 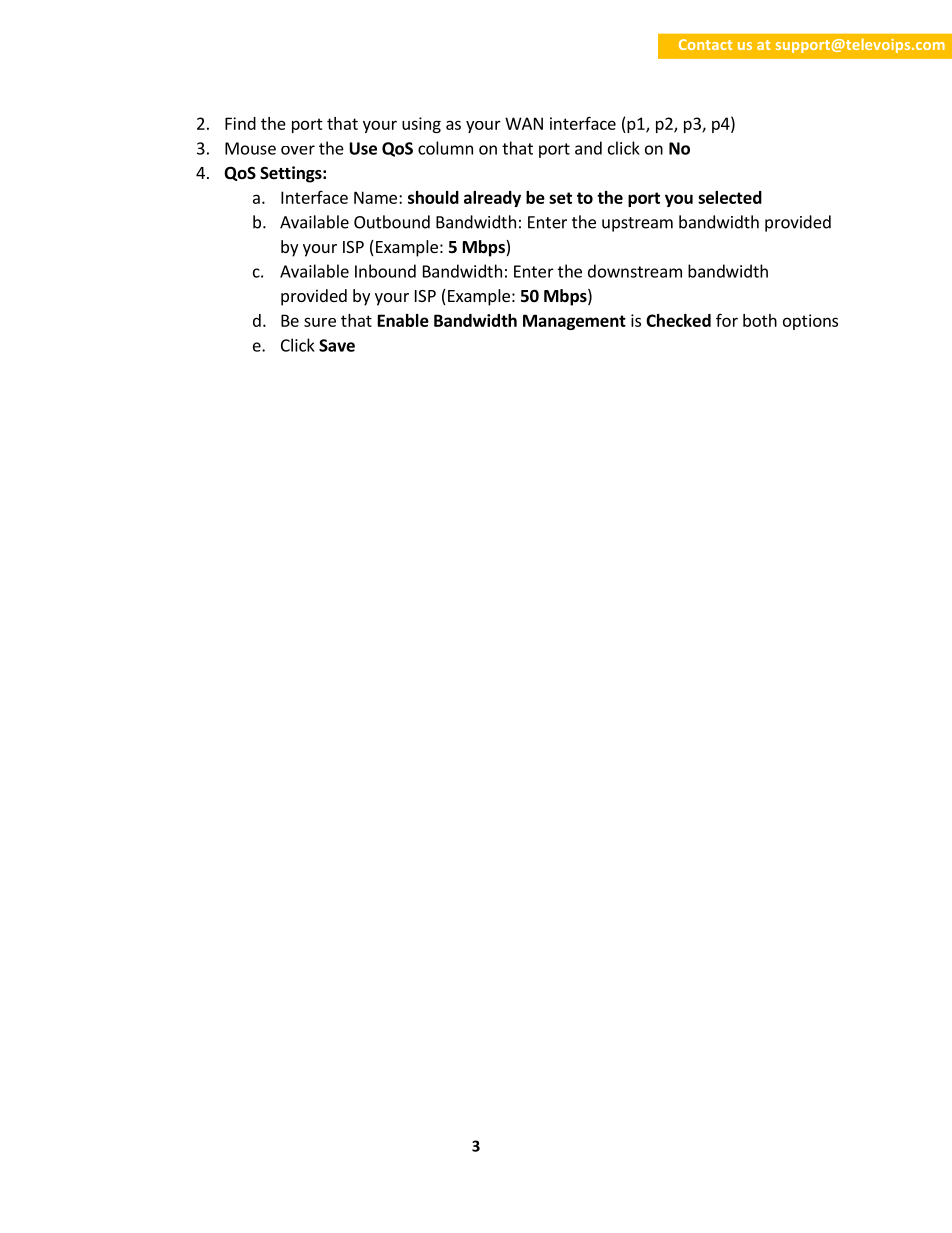 What do you see at coordinates (298, 150) in the image?
I see `over` at bounding box center [298, 150].
